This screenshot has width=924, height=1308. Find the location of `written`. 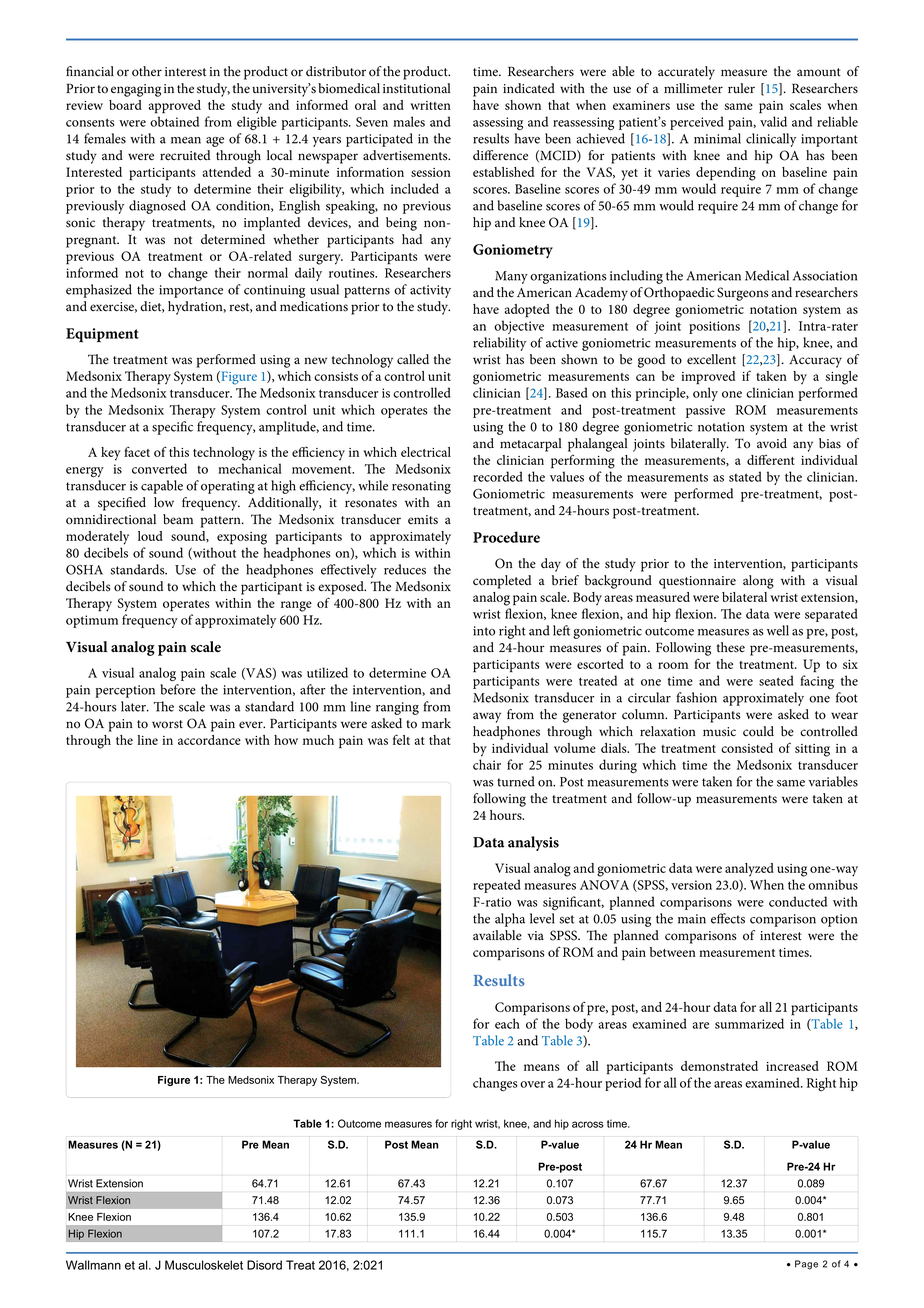

written is located at coordinates (430, 105).
